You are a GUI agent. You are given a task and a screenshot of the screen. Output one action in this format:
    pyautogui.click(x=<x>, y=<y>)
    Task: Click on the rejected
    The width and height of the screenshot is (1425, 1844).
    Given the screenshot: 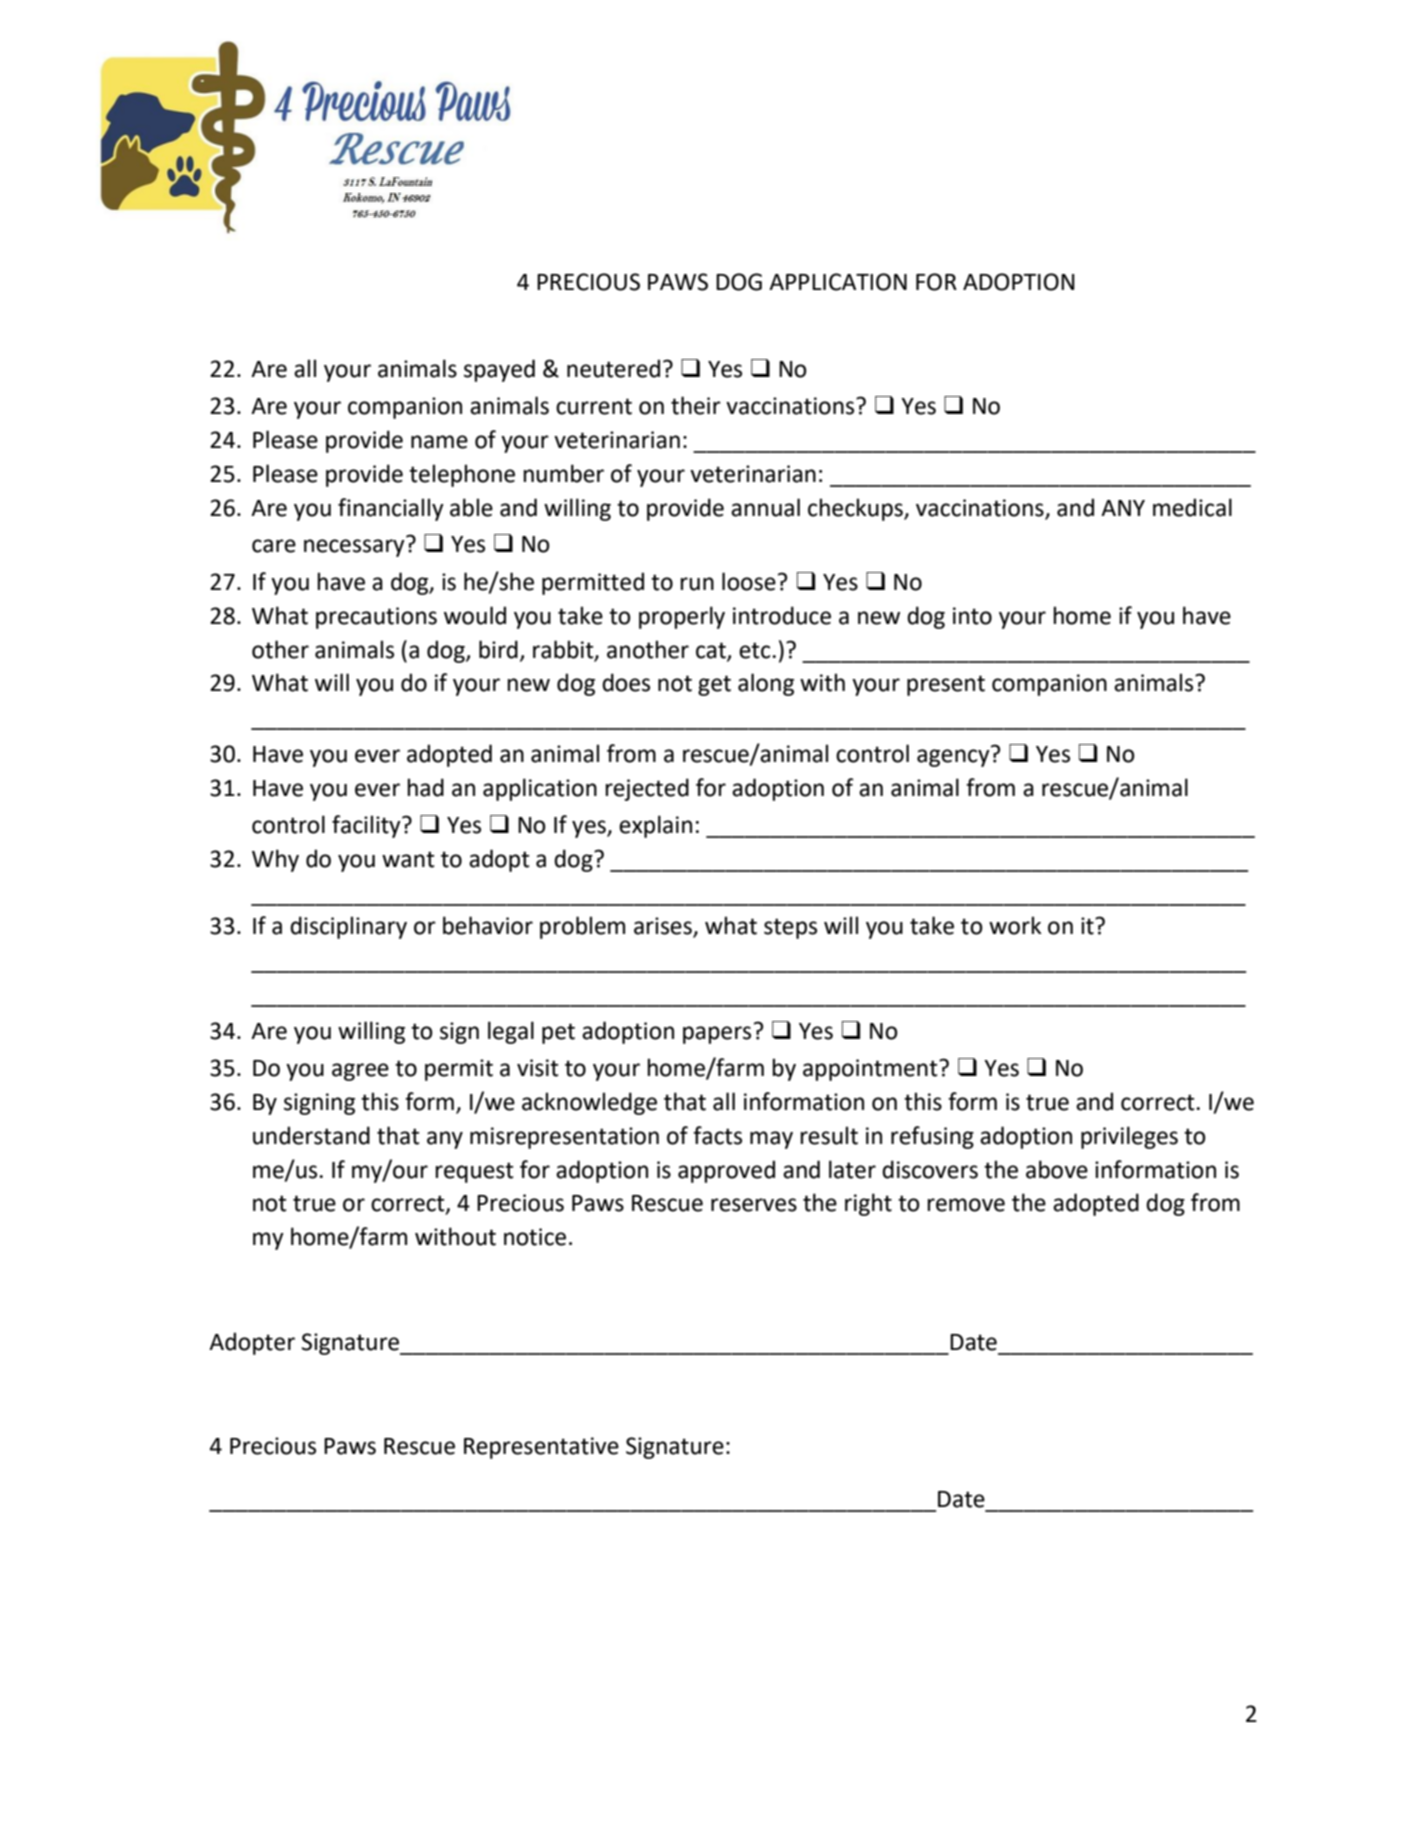 What is the action you would take?
    pyautogui.click(x=647, y=789)
